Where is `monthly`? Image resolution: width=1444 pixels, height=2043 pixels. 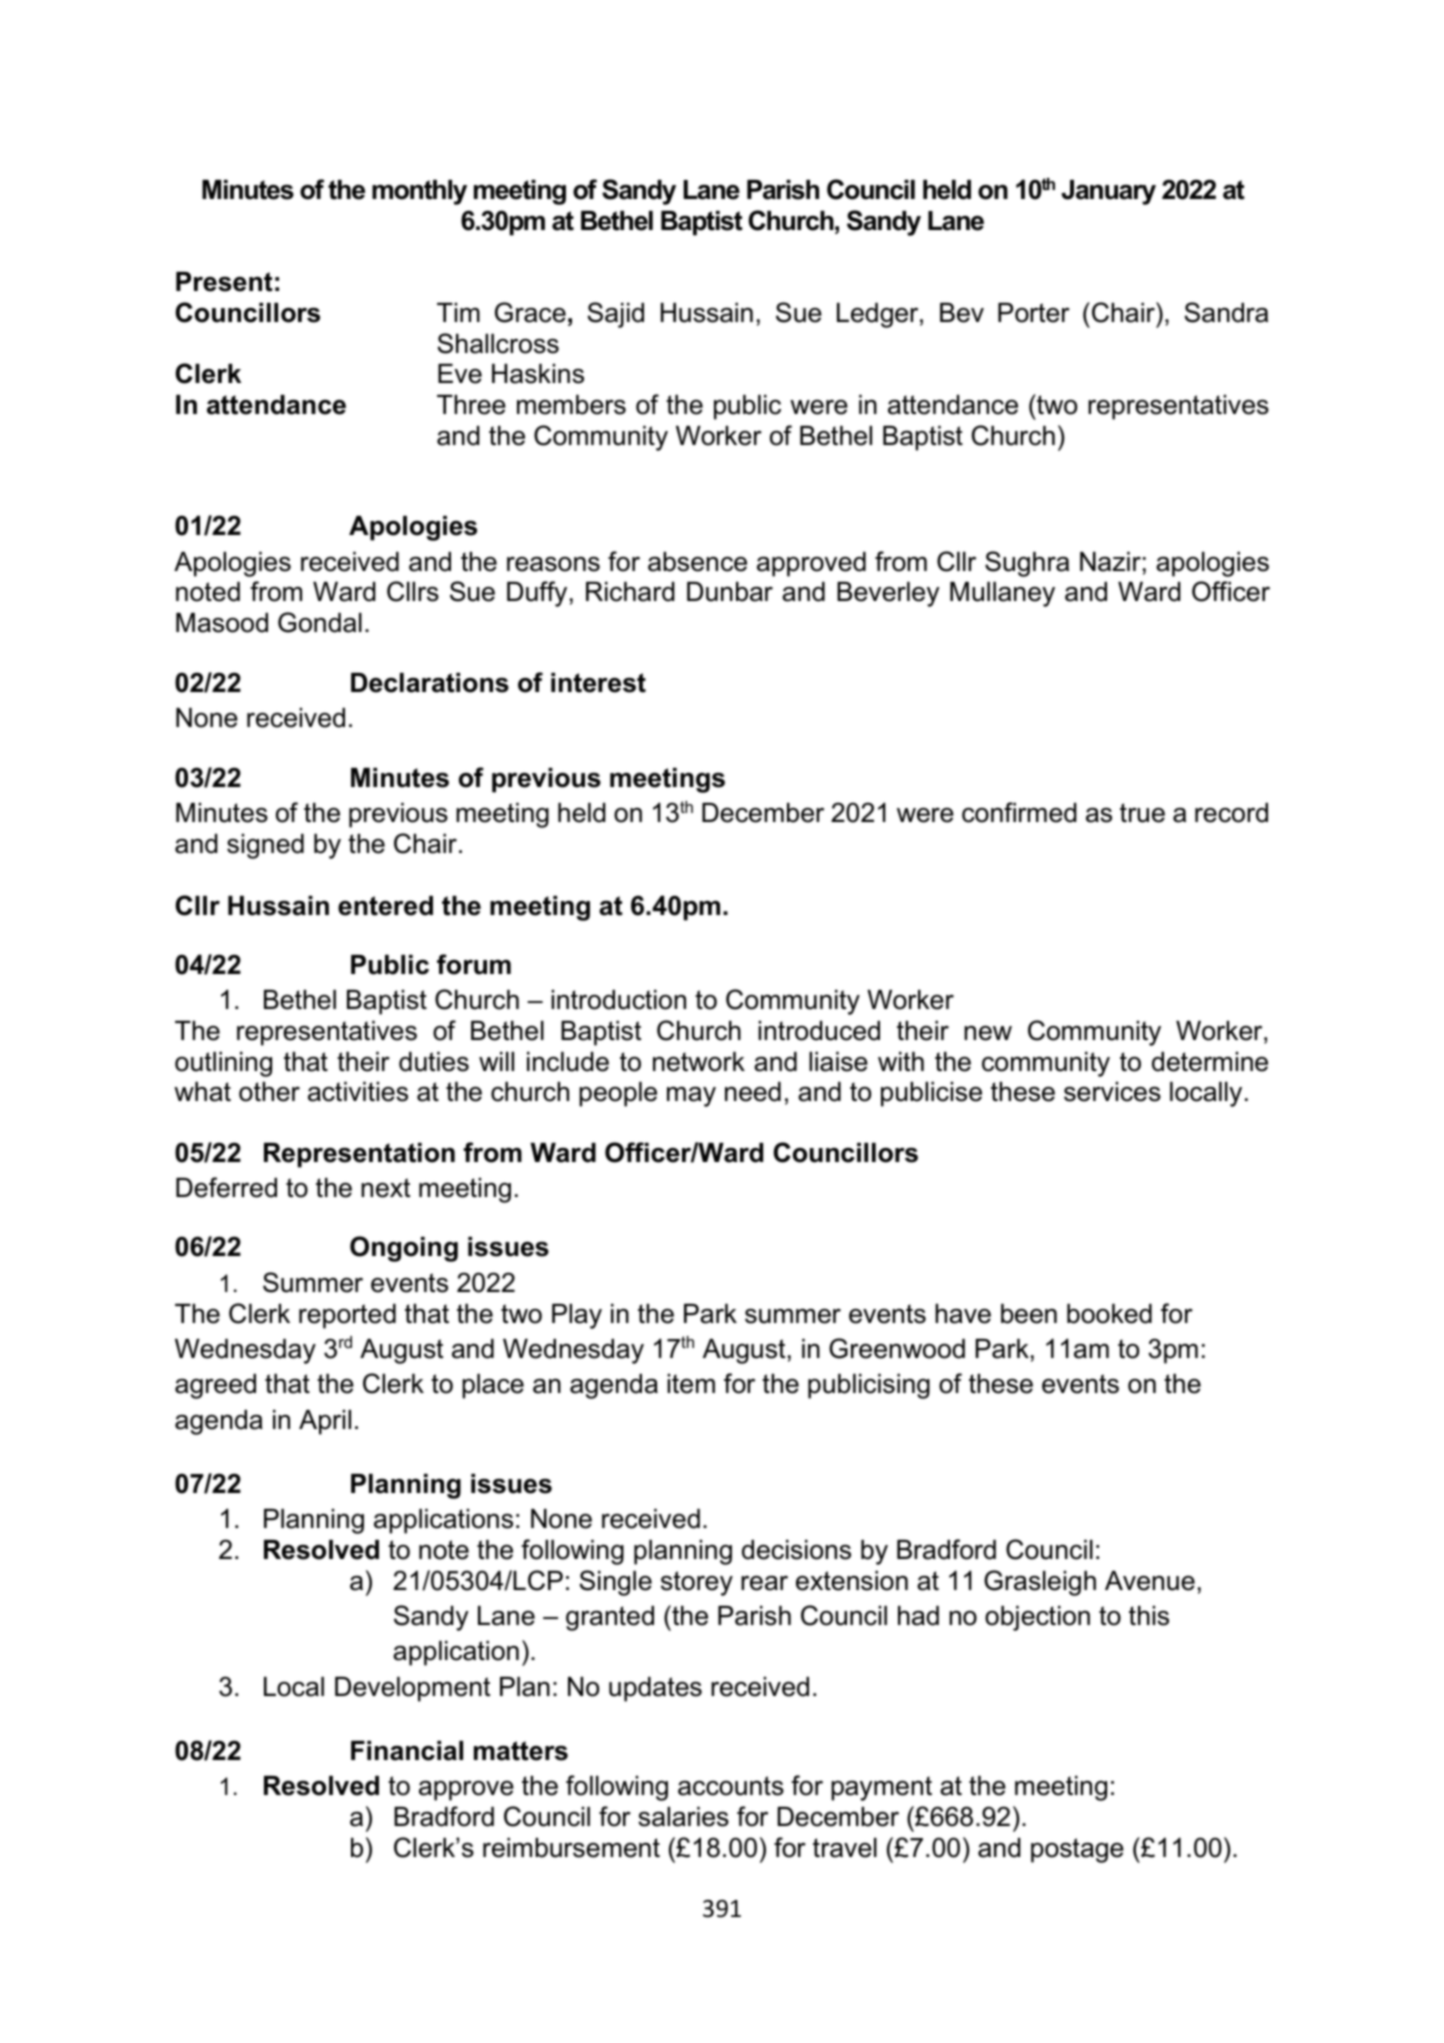
monthly is located at coordinates (419, 192).
